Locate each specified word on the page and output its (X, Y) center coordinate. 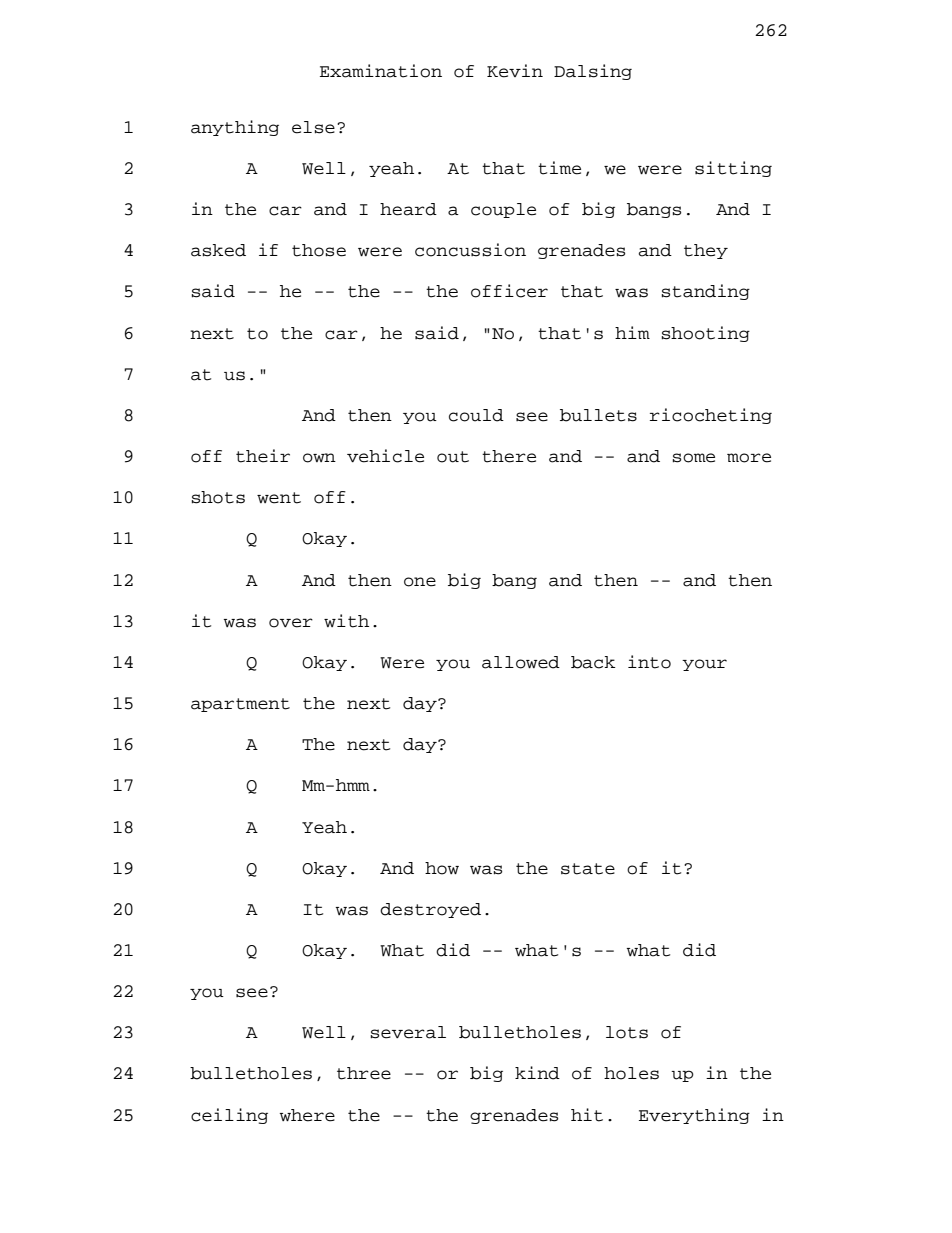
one (420, 582)
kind (537, 1073)
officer (509, 291)
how (442, 868)
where (307, 1115)
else (313, 127)
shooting (705, 334)
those (319, 250)
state (588, 869)
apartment (240, 705)
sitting (733, 169)
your (704, 665)
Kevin (515, 71)
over (291, 623)
